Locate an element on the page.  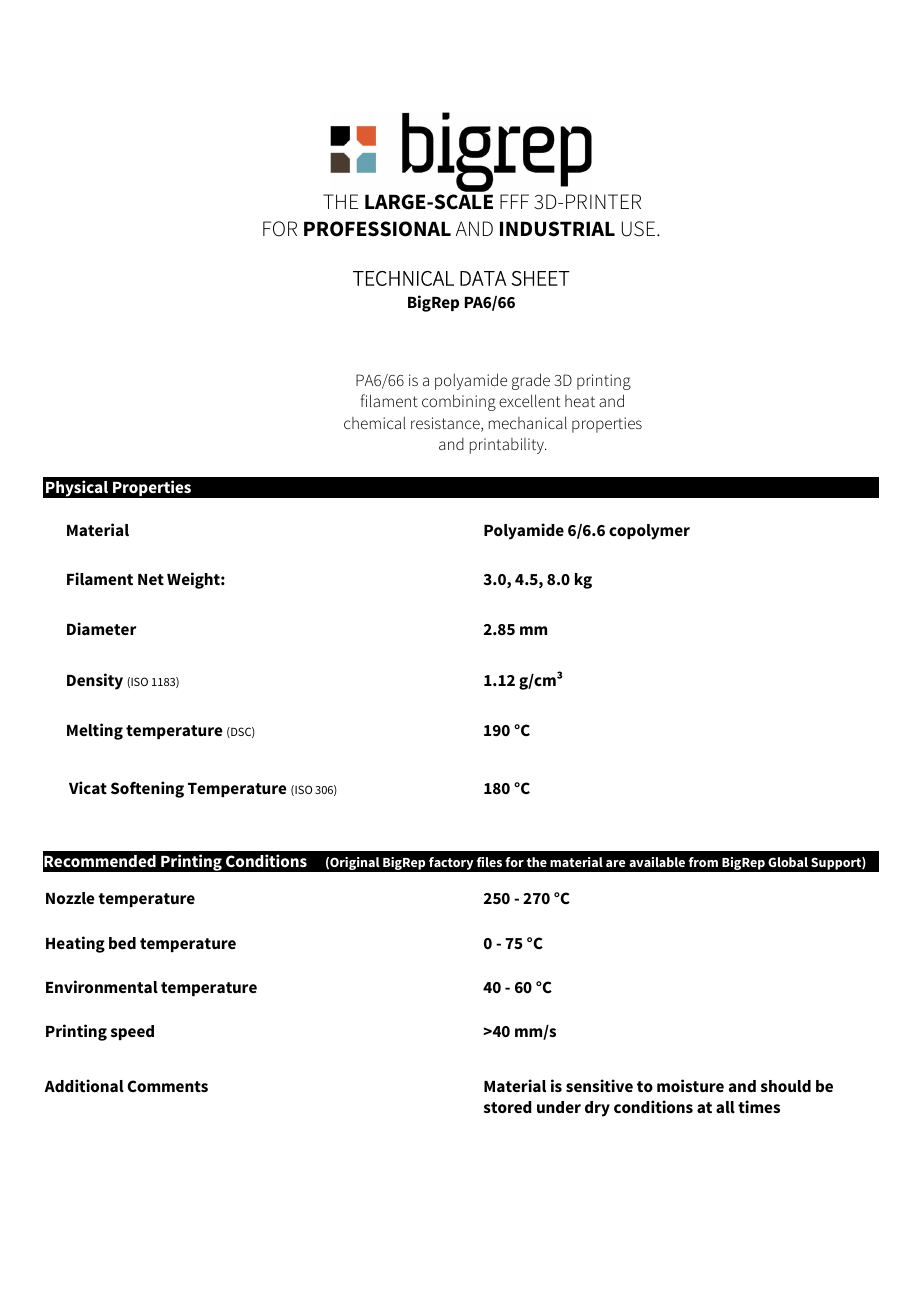
printability is located at coordinates (508, 446).
